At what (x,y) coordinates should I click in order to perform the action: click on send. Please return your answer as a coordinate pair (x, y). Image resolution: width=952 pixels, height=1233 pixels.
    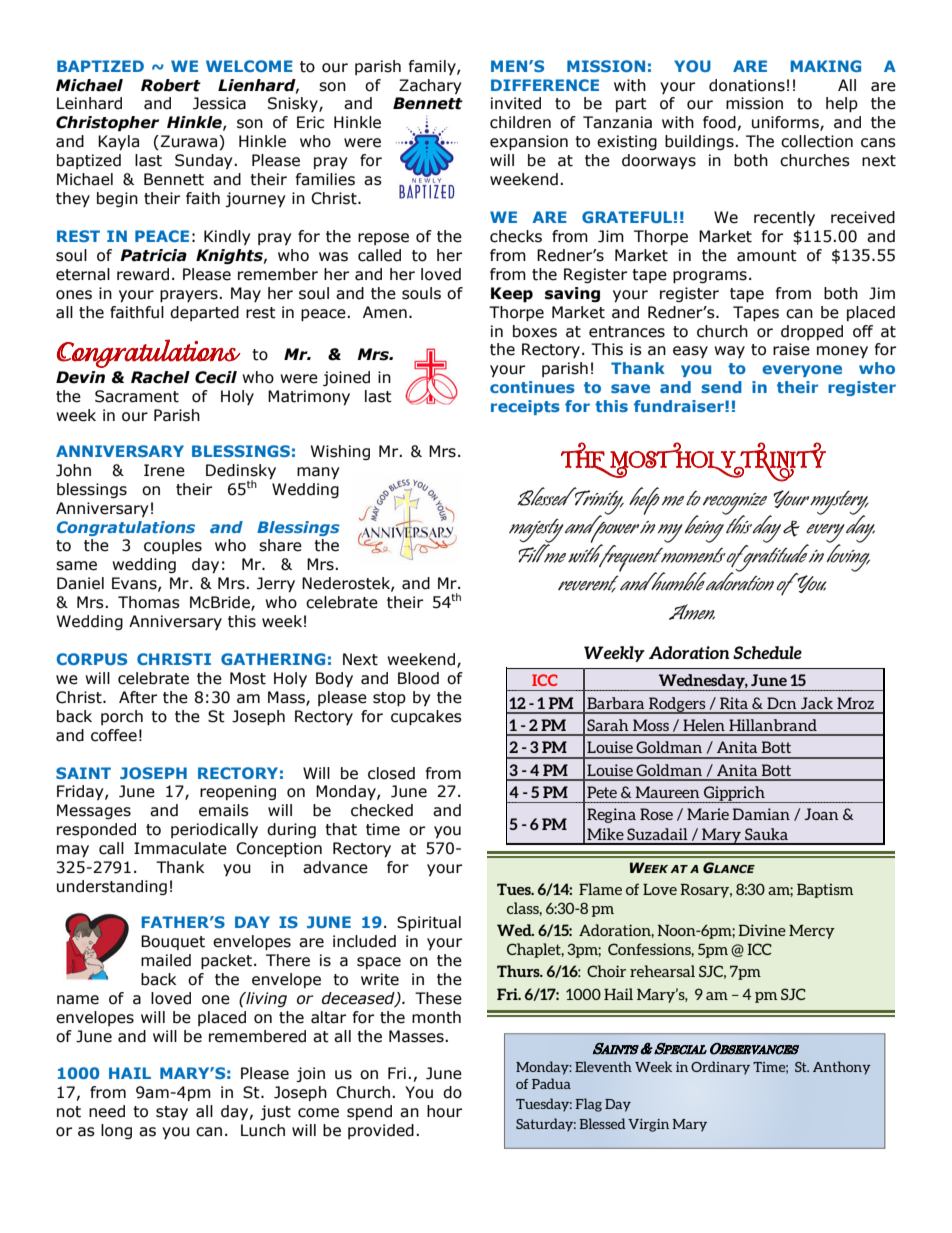
    Looking at the image, I should click on (721, 387).
